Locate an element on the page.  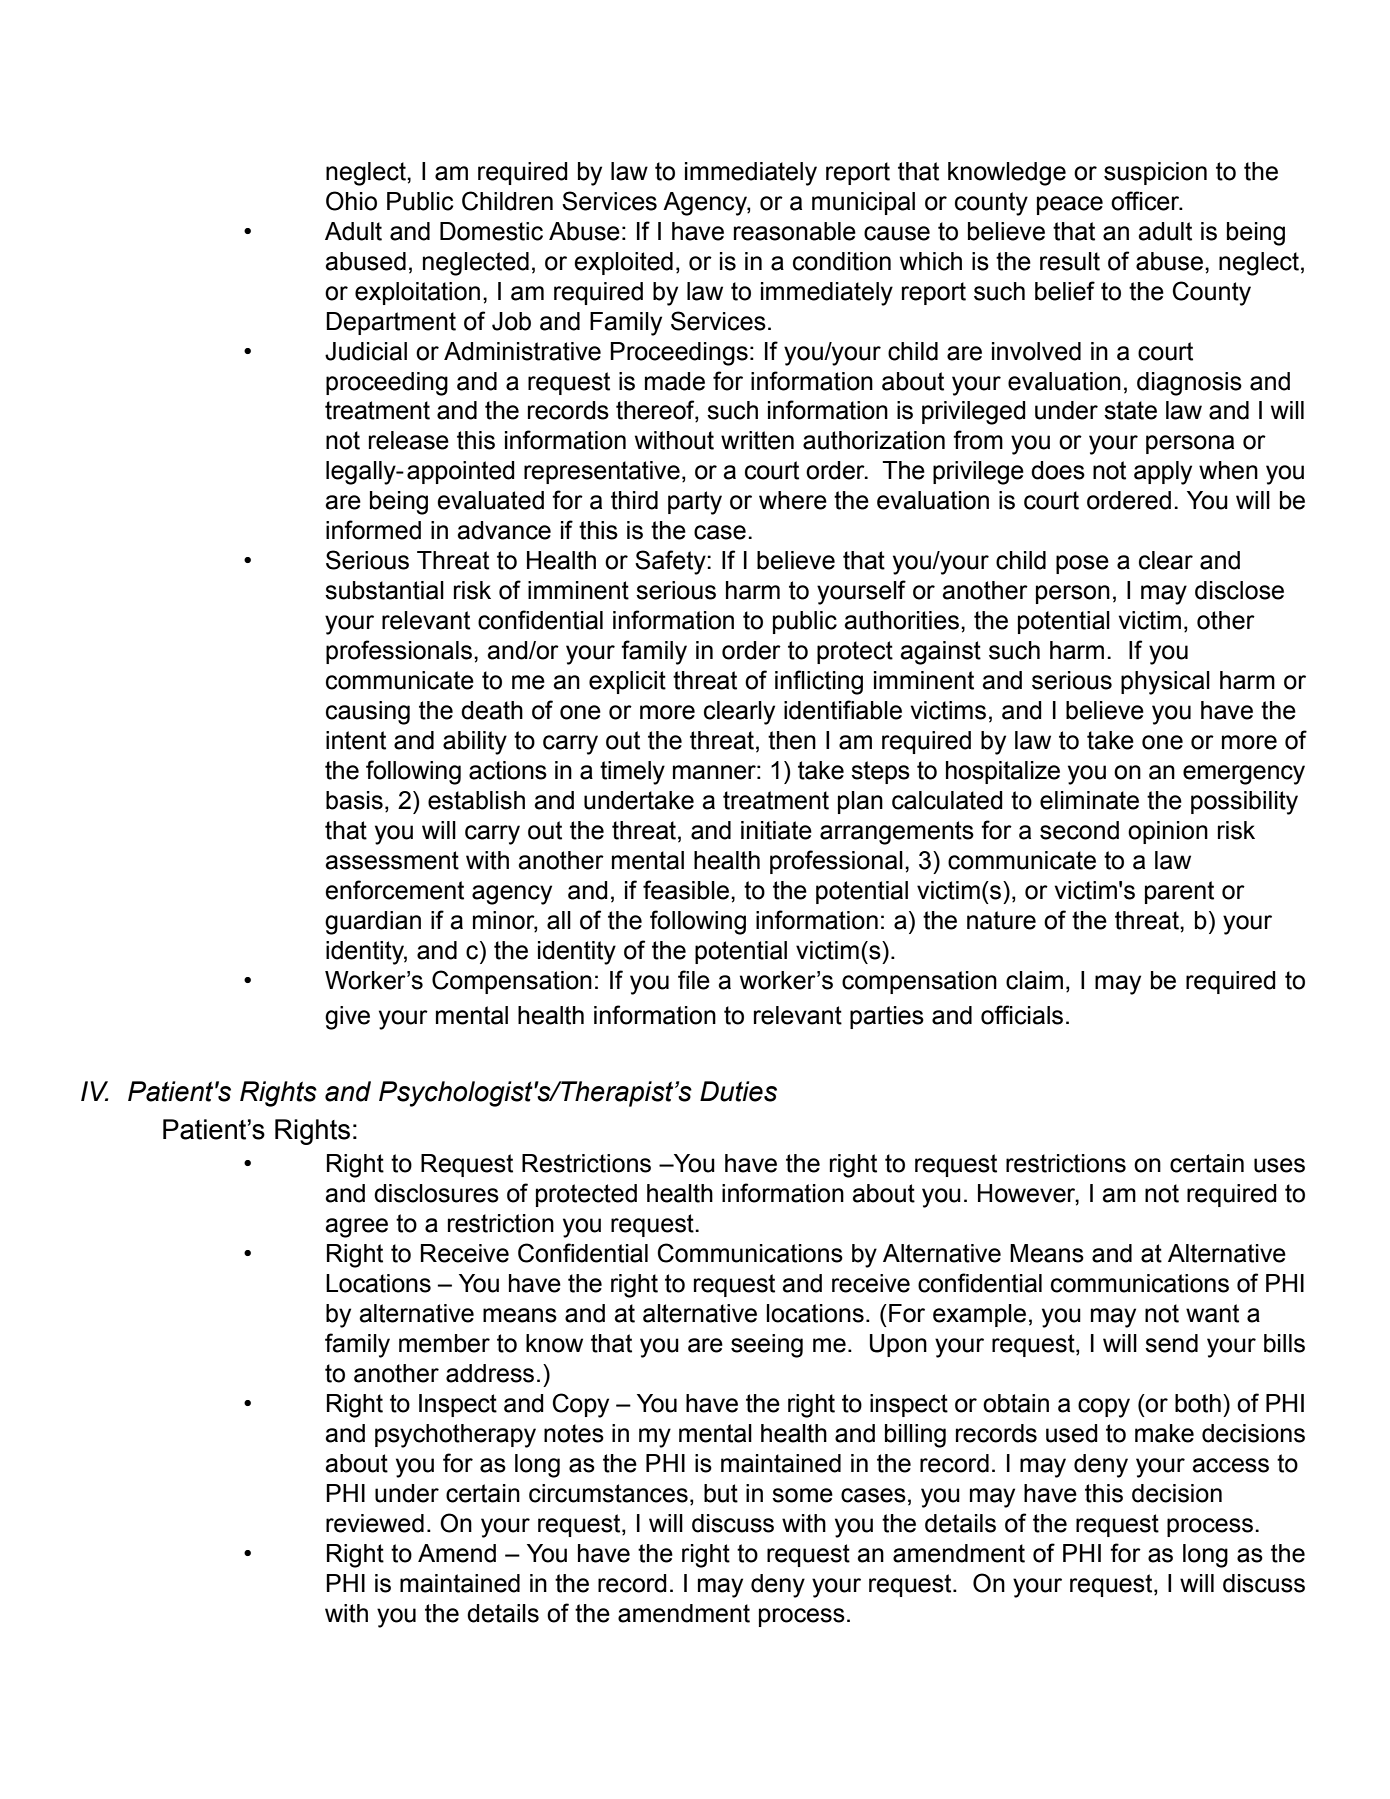
some is located at coordinates (802, 1495).
